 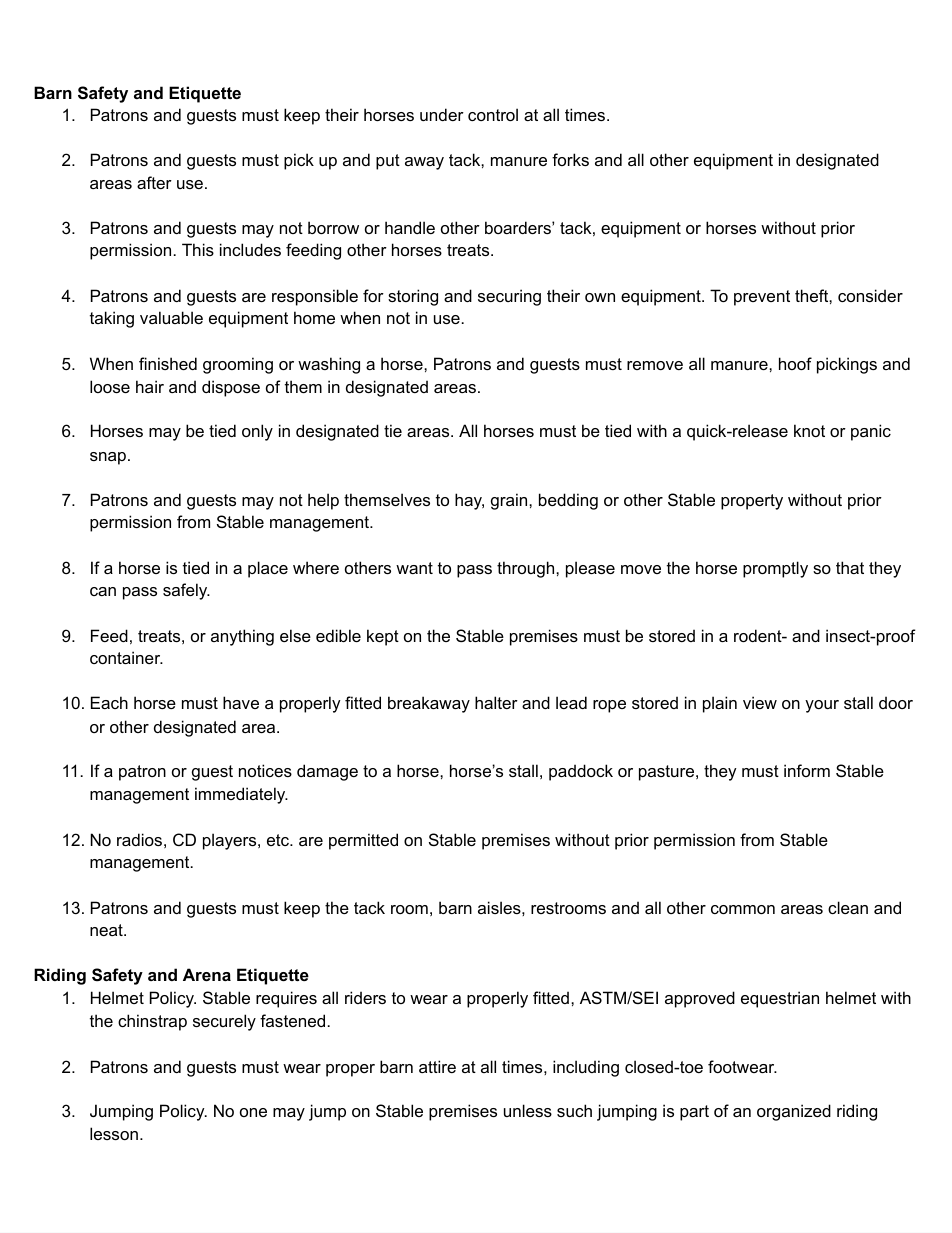 I want to click on one, so click(x=253, y=1112).
